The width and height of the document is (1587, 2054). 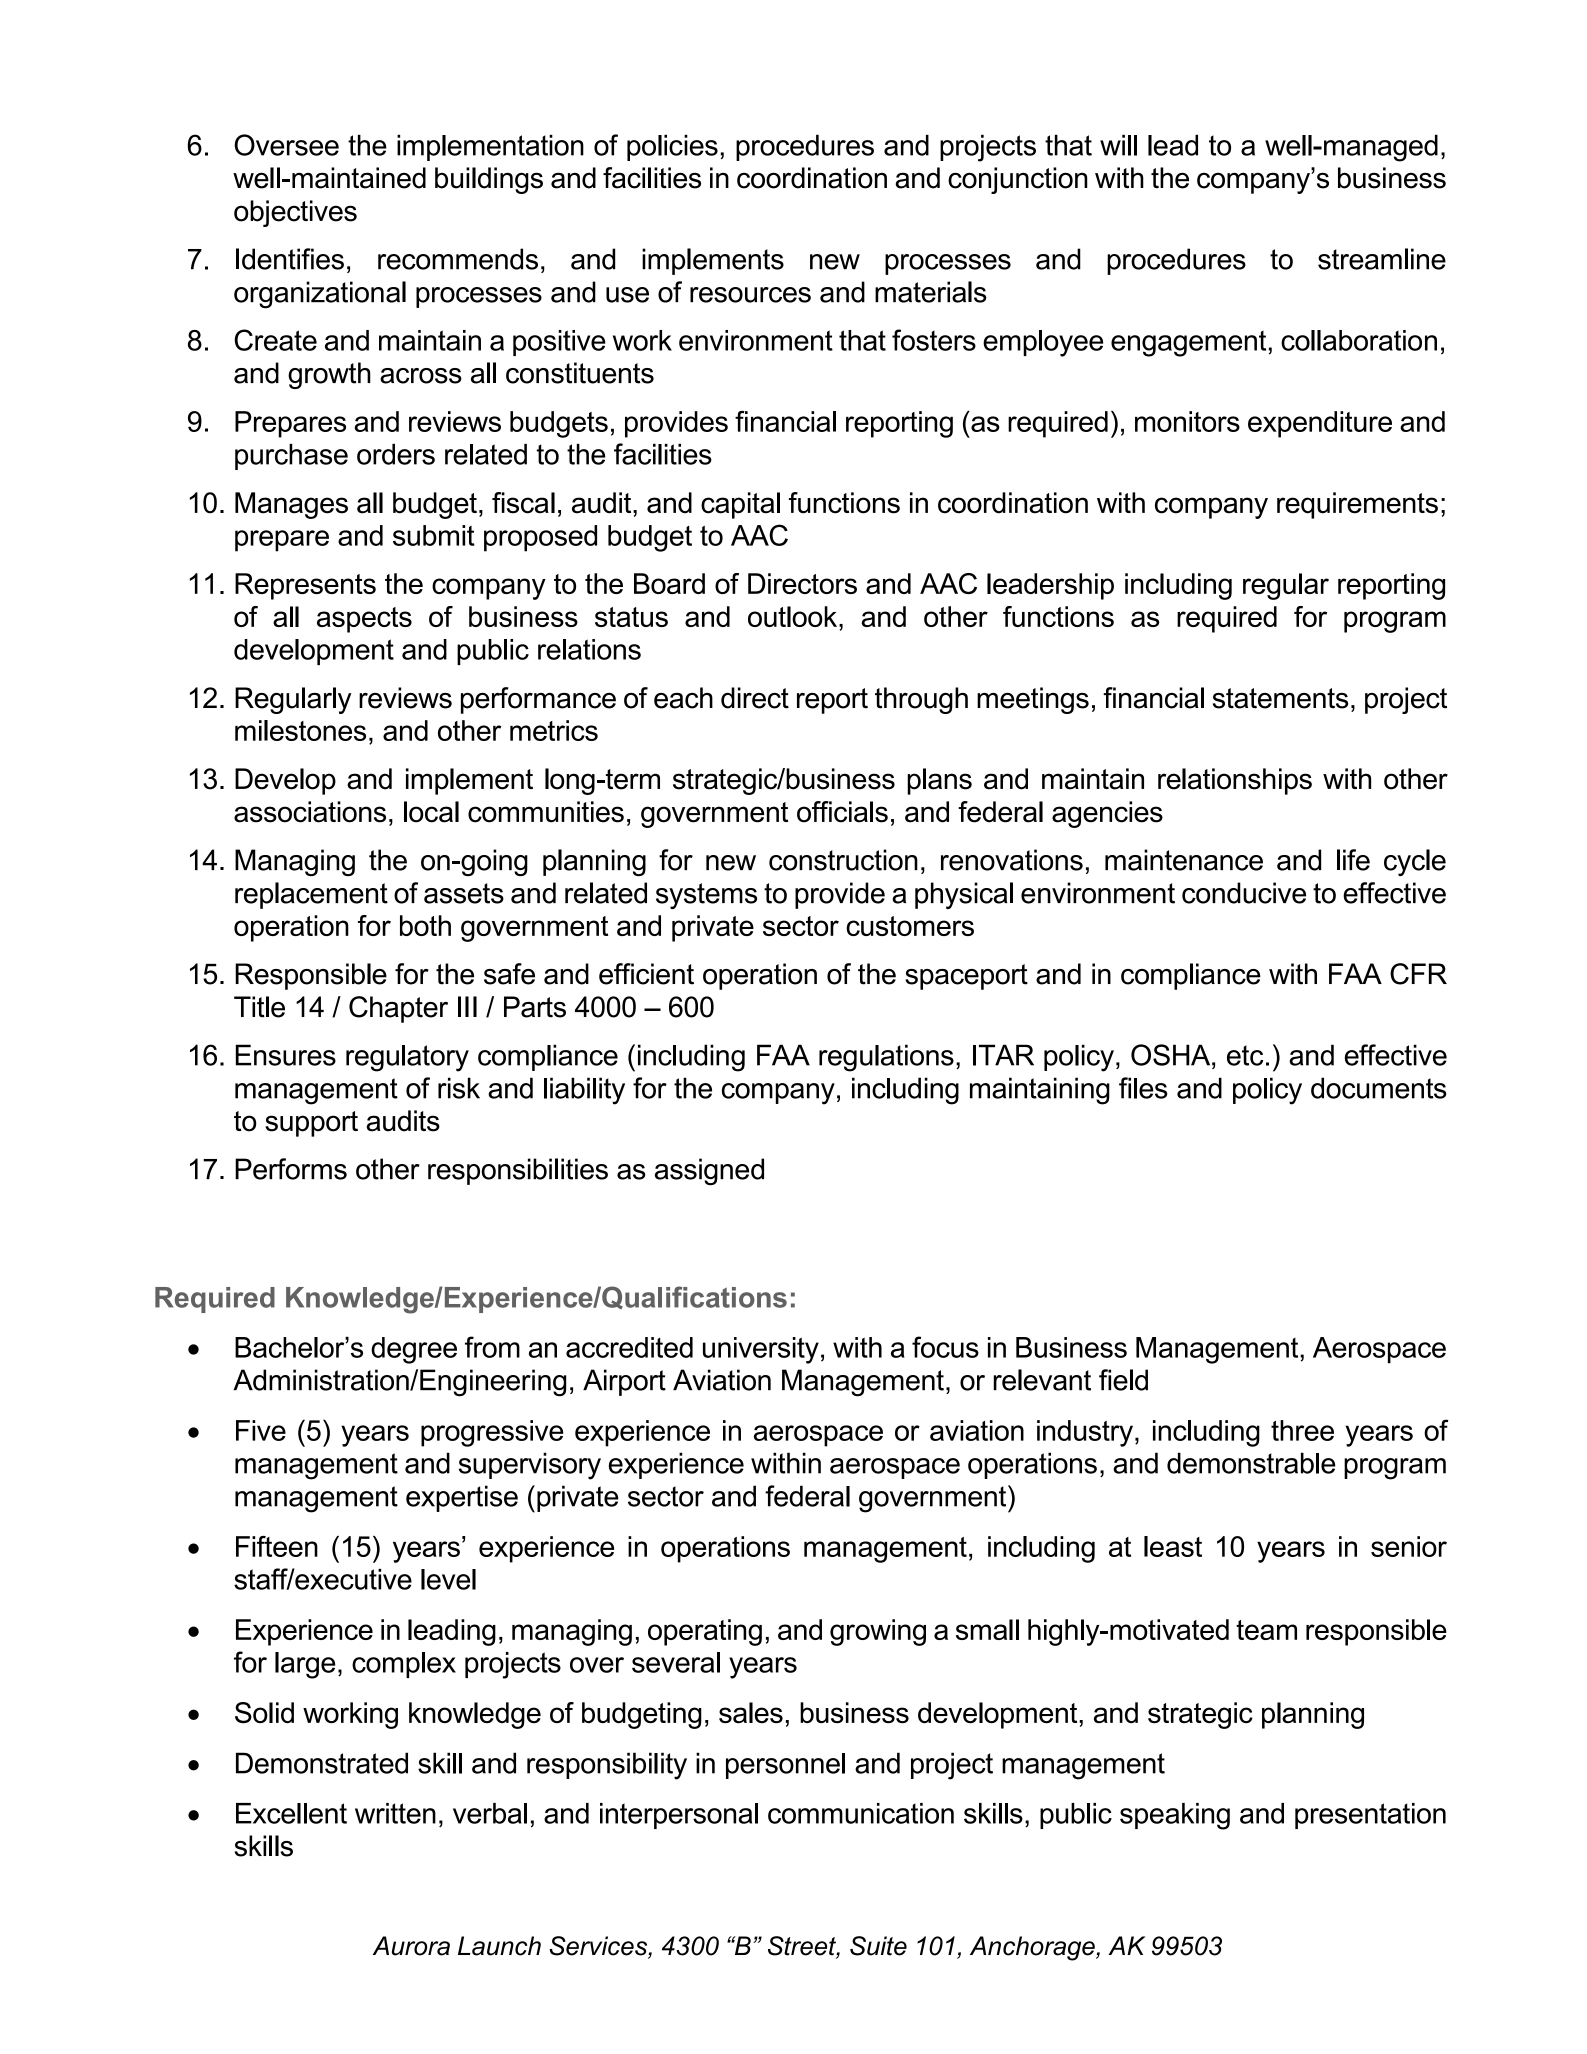 What do you see at coordinates (1245, 1055) in the document?
I see `etc` at bounding box center [1245, 1055].
